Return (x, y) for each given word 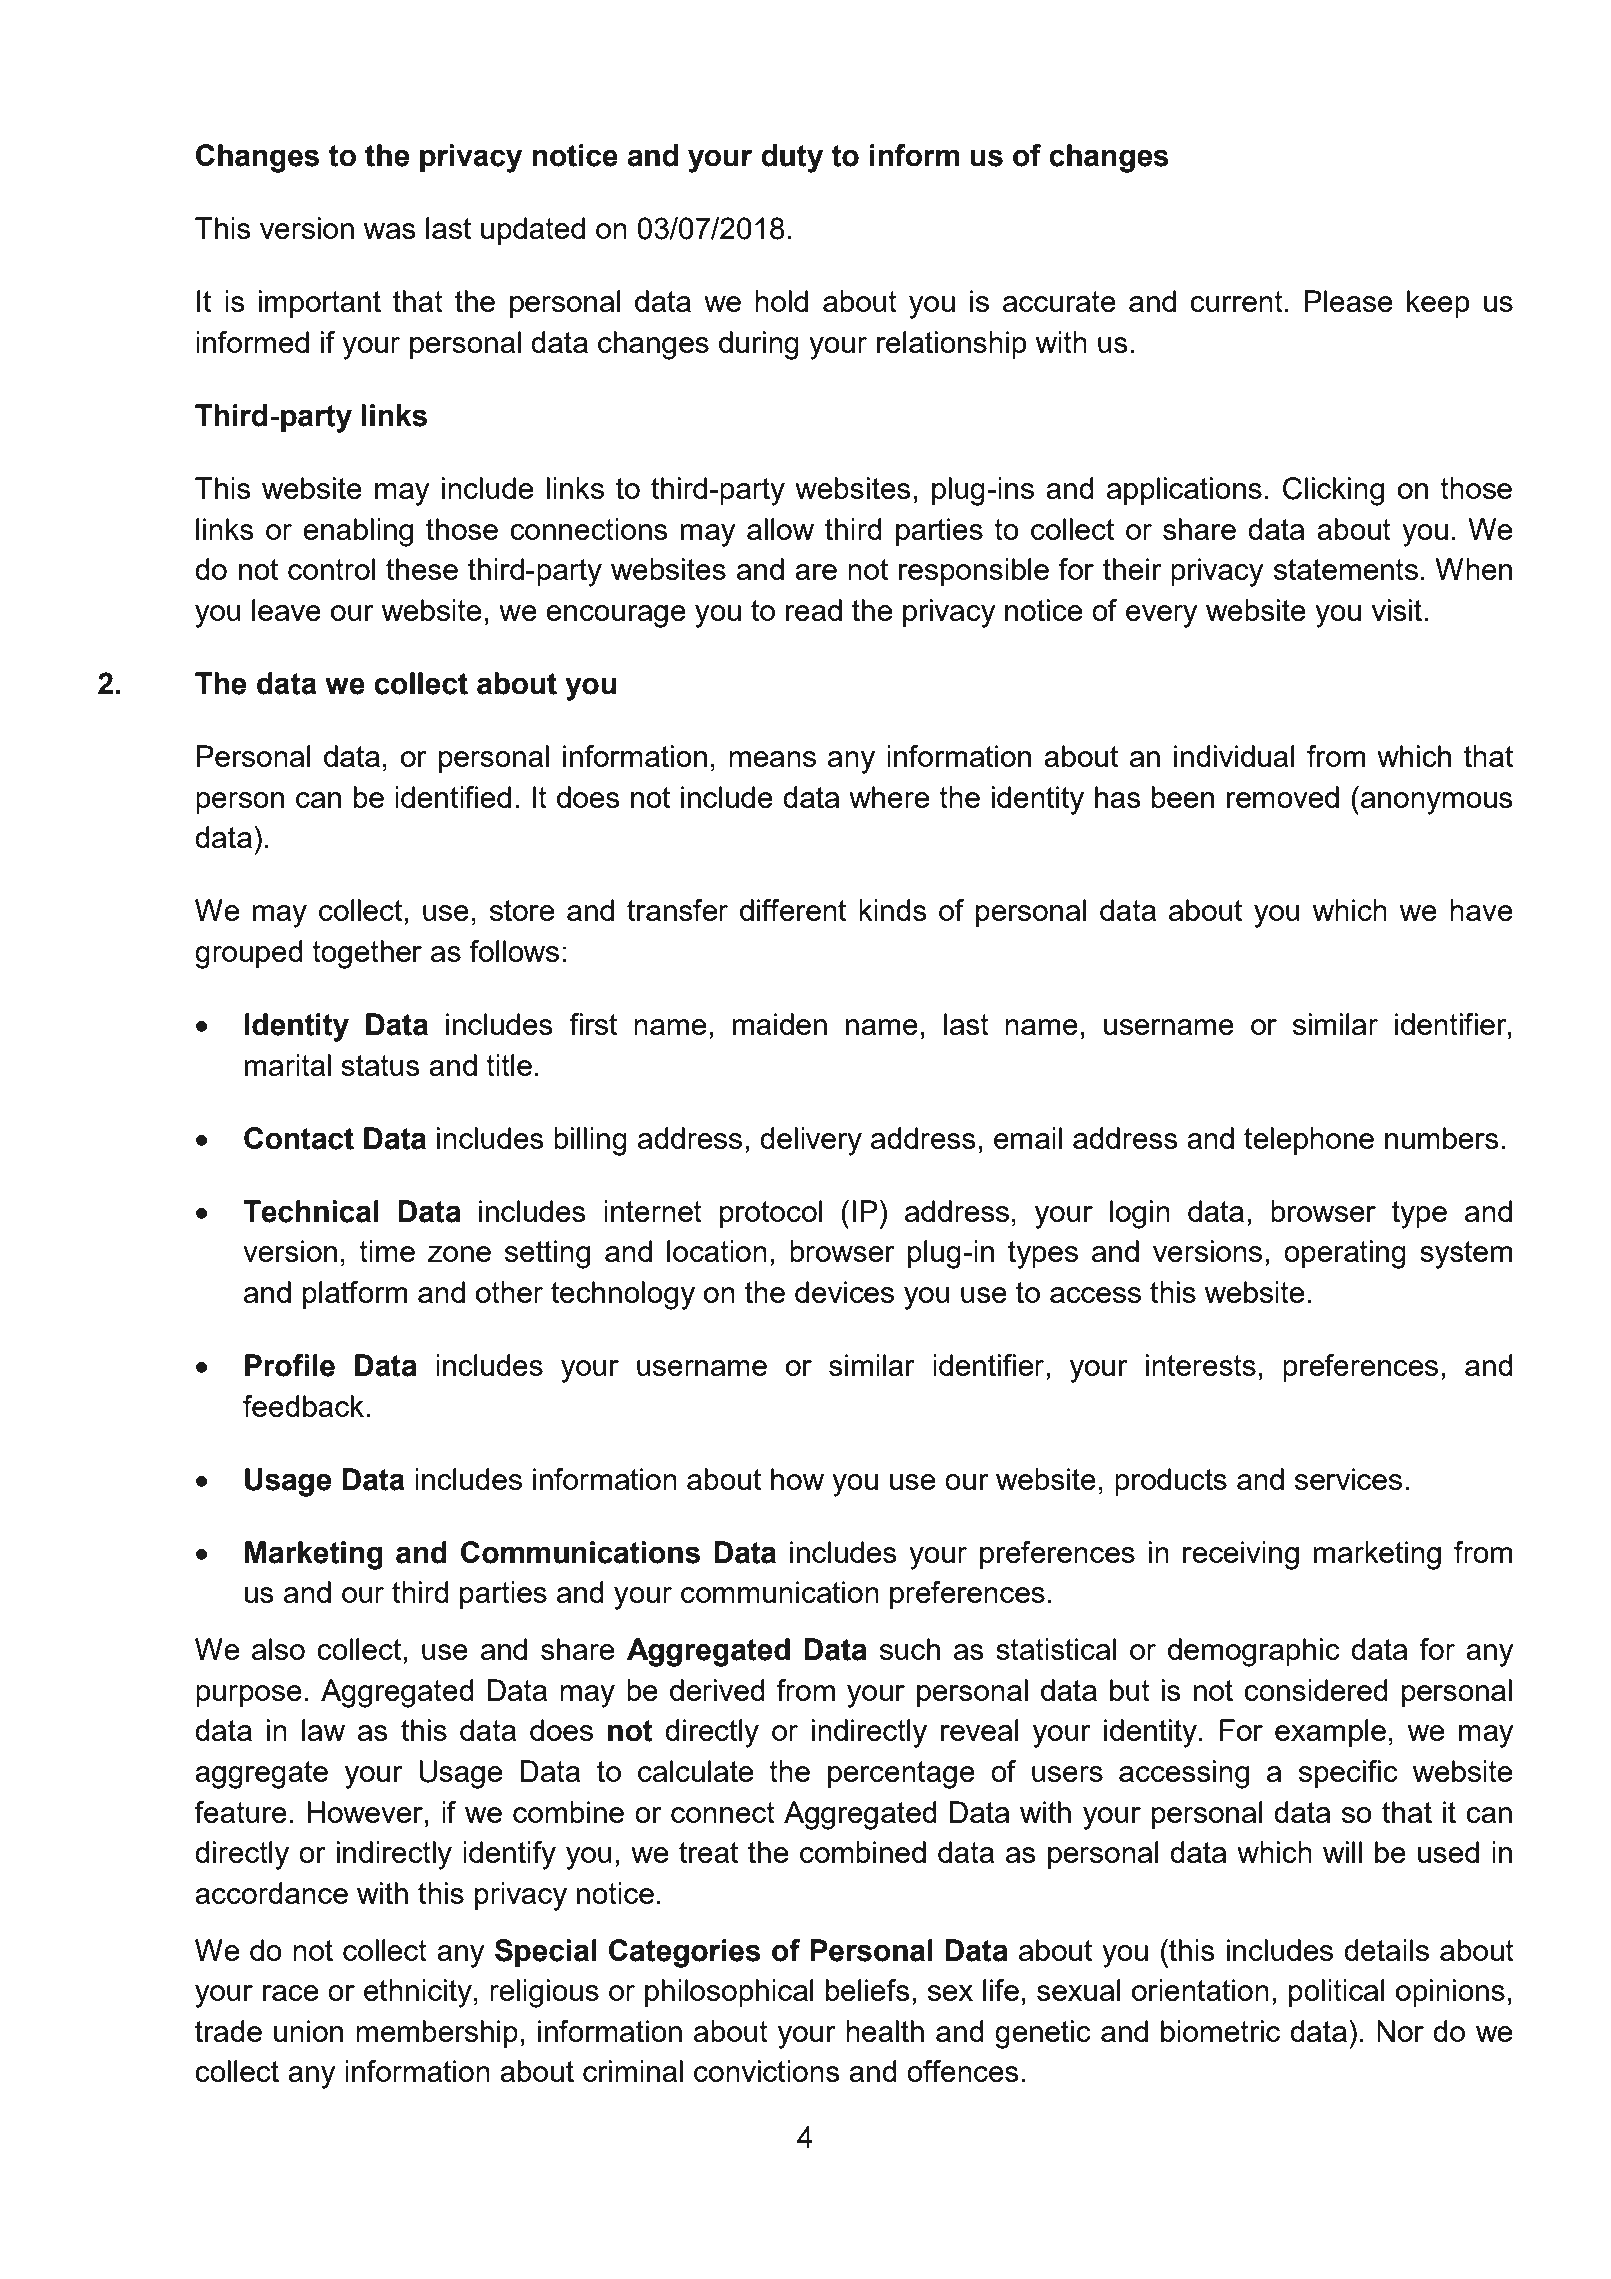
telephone (1309, 1141)
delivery (811, 1141)
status (380, 1065)
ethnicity (418, 1993)
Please (1349, 301)
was (389, 231)
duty (792, 158)
